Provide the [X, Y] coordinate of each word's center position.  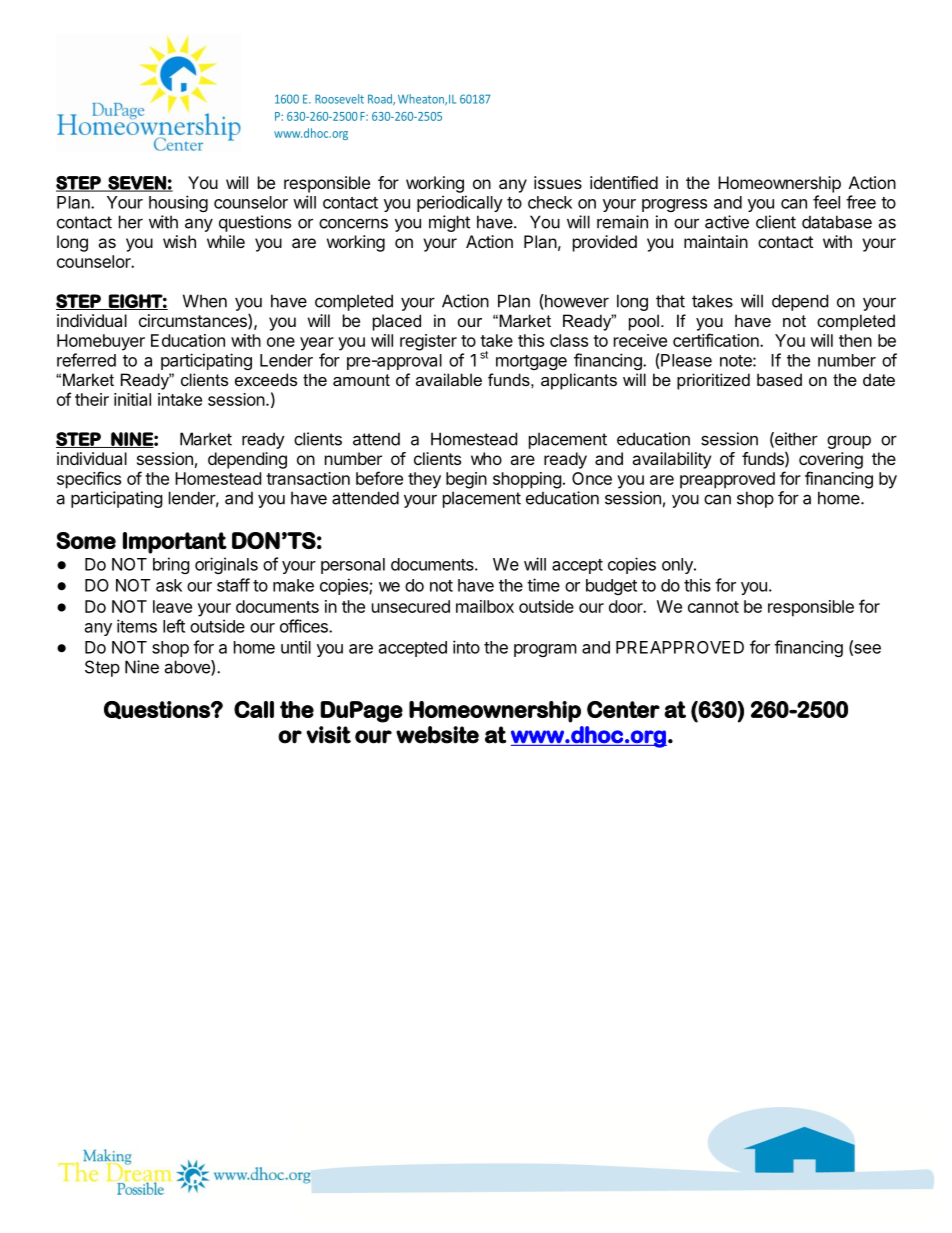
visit [328, 735]
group [849, 442]
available [449, 379]
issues [558, 182]
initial [132, 399]
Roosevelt [339, 99]
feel [826, 202]
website [437, 735]
